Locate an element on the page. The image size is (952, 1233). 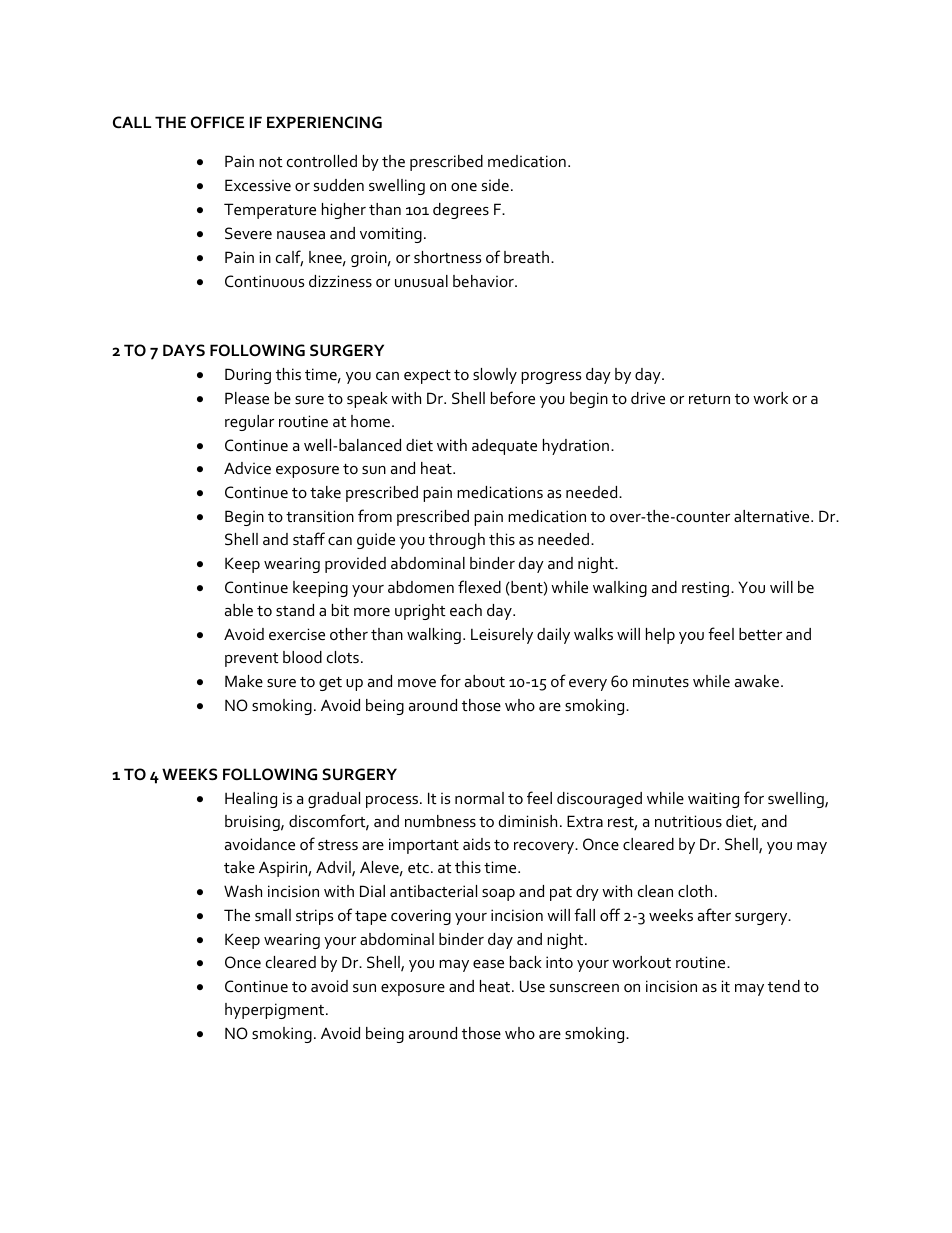
one is located at coordinates (464, 187).
